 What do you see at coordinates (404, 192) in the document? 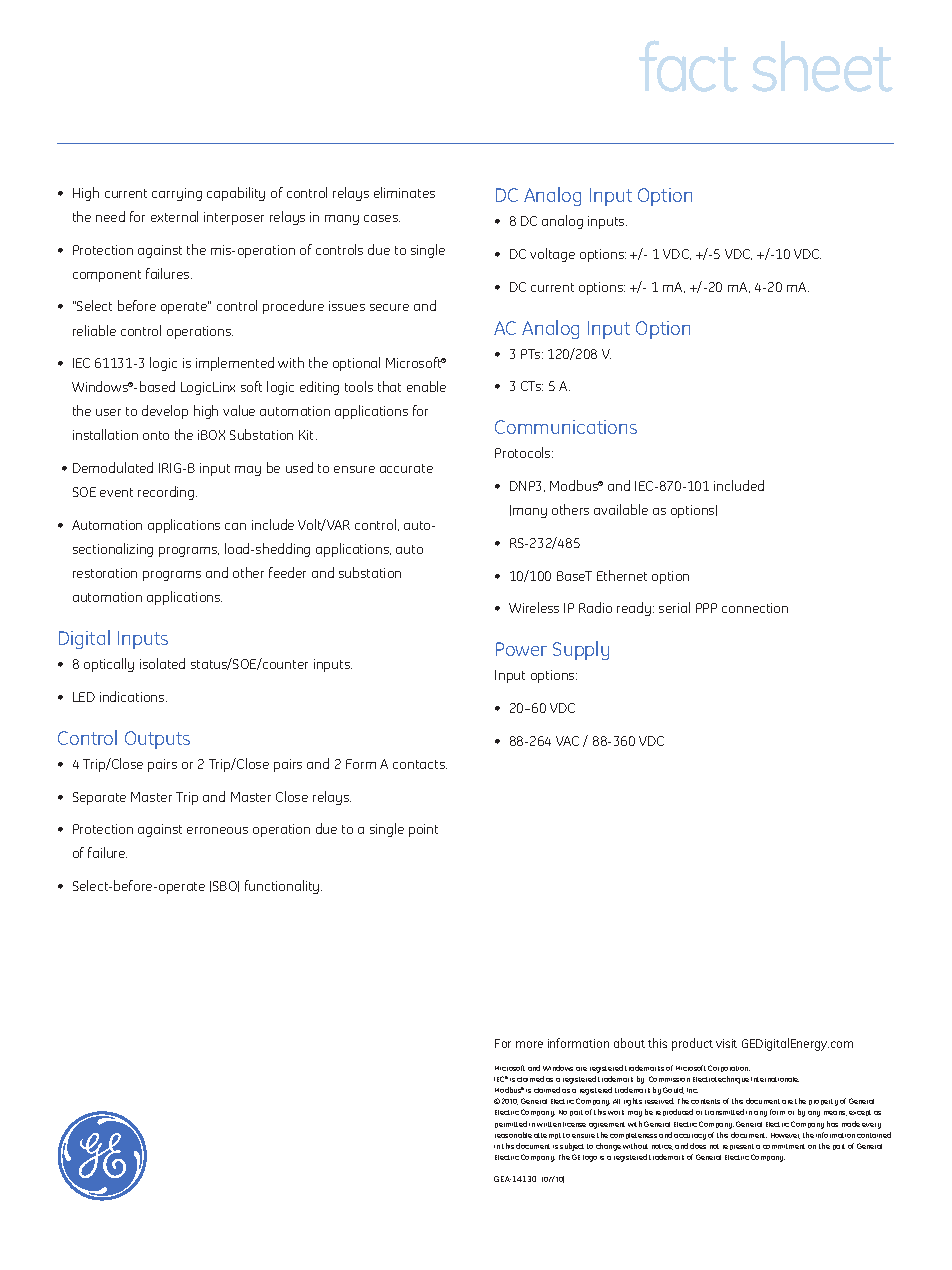
I see `eliminates` at bounding box center [404, 192].
